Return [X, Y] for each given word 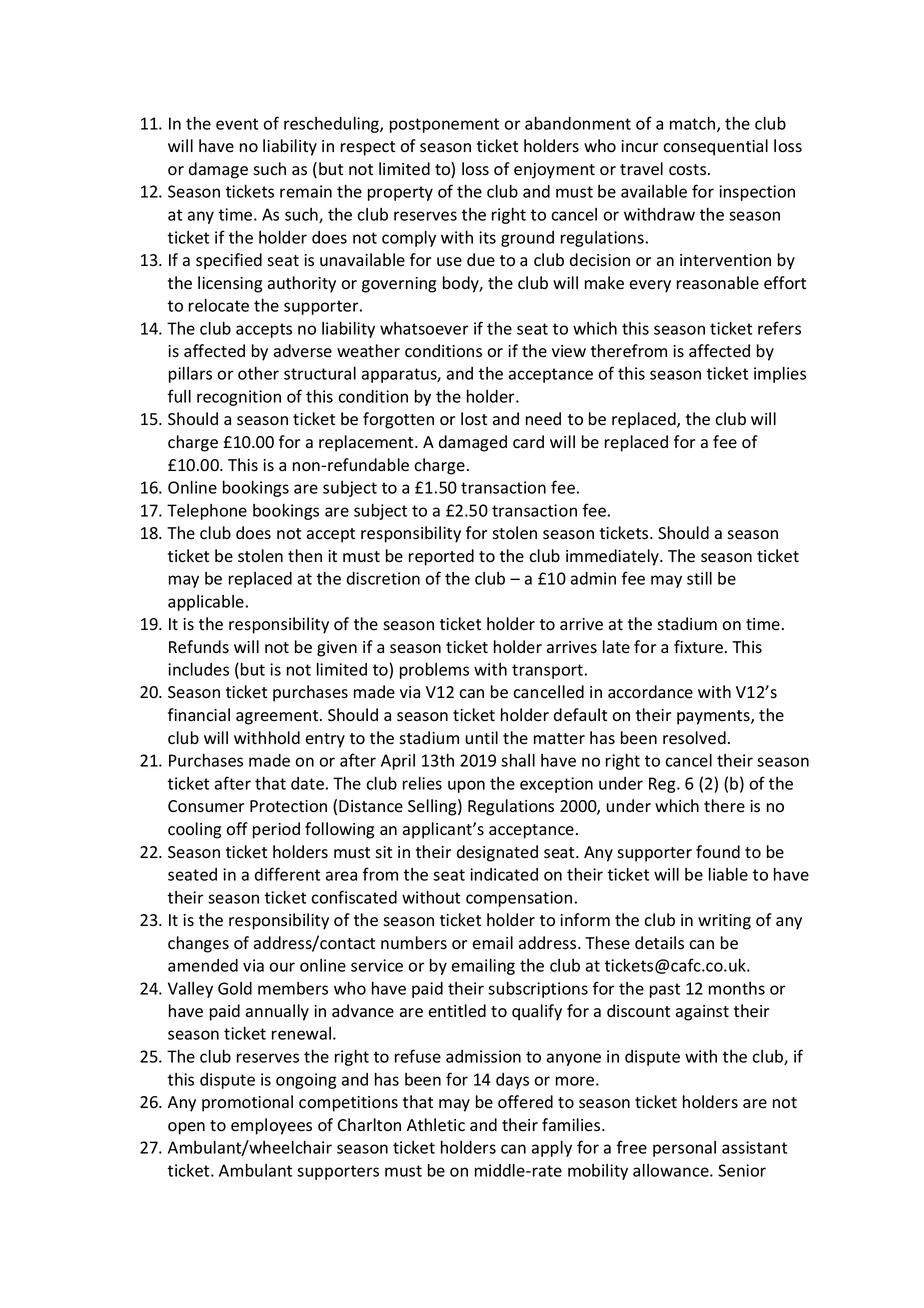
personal [684, 1149]
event [237, 124]
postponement [444, 125]
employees [271, 1126]
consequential [715, 147]
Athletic [436, 1125]
